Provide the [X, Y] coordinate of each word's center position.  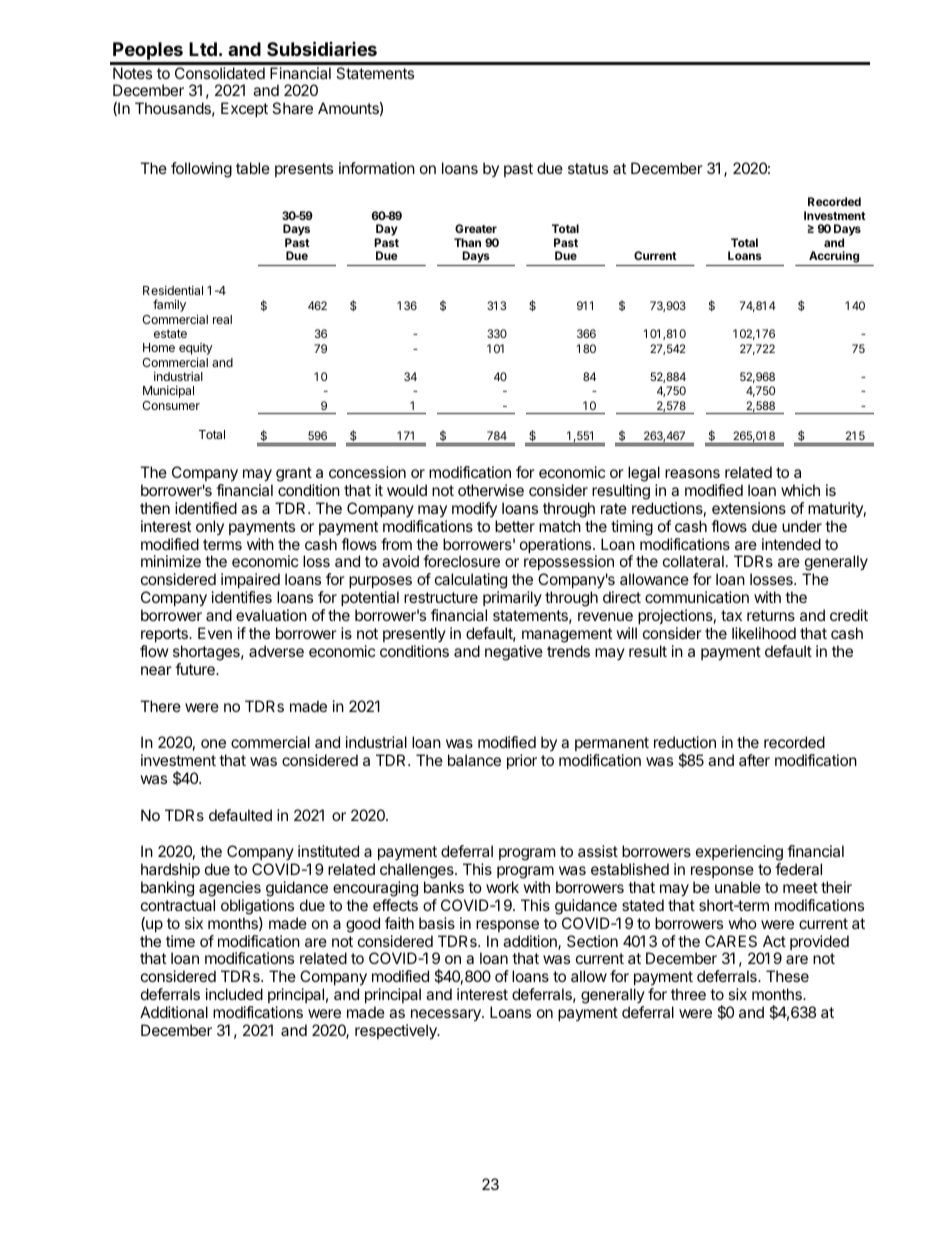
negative [514, 653]
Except [244, 109]
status [588, 168]
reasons [692, 473]
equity [195, 350]
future [196, 669]
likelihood [764, 633]
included [234, 994]
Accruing [834, 258]
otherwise [491, 490]
